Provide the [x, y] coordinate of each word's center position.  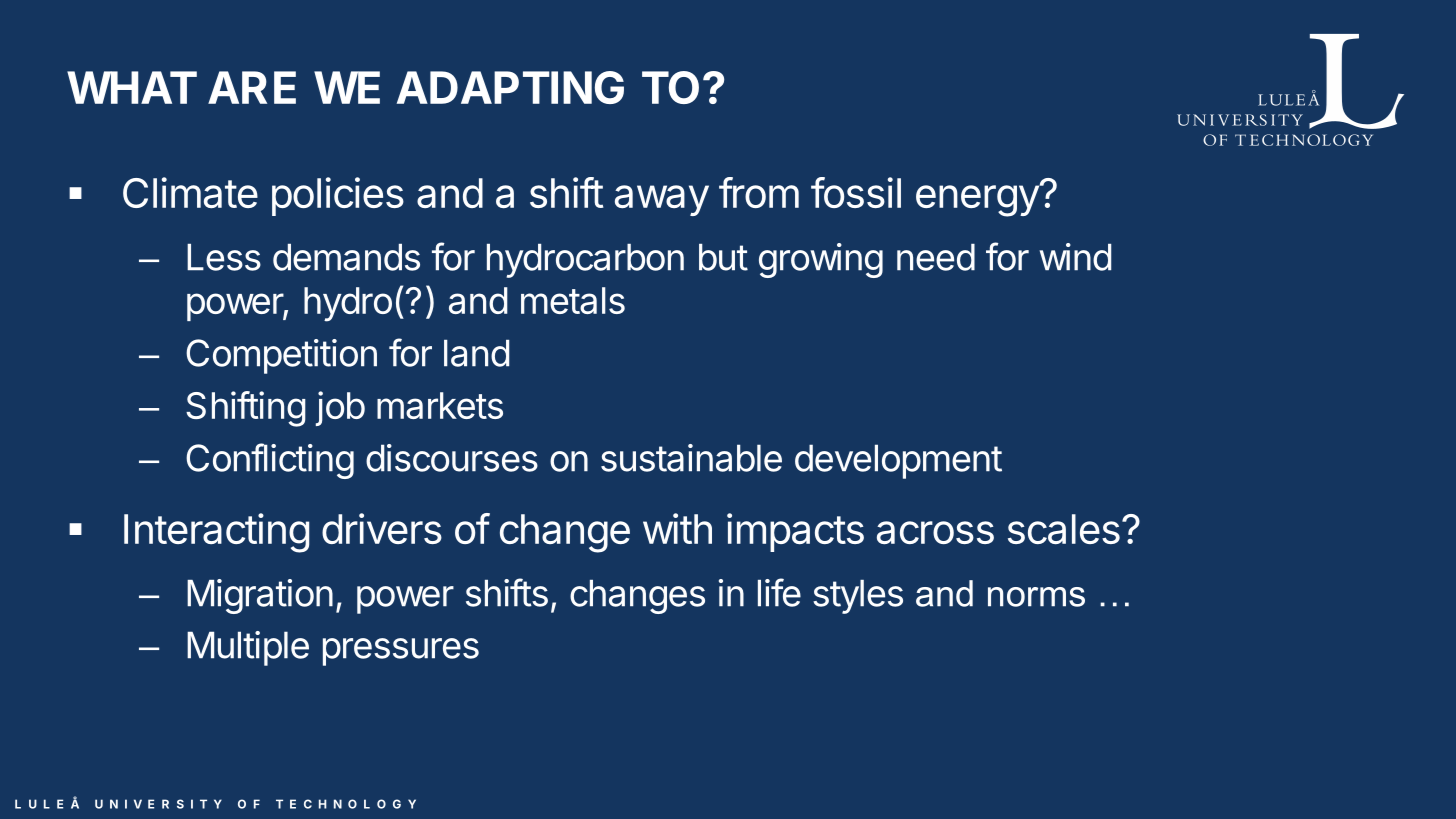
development [898, 461]
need [936, 257]
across [935, 532]
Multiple [248, 648]
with [677, 528]
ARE [252, 87]
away [662, 200]
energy [978, 201]
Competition [281, 356]
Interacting [216, 533]
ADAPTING [510, 87]
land [476, 353]
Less [224, 257]
